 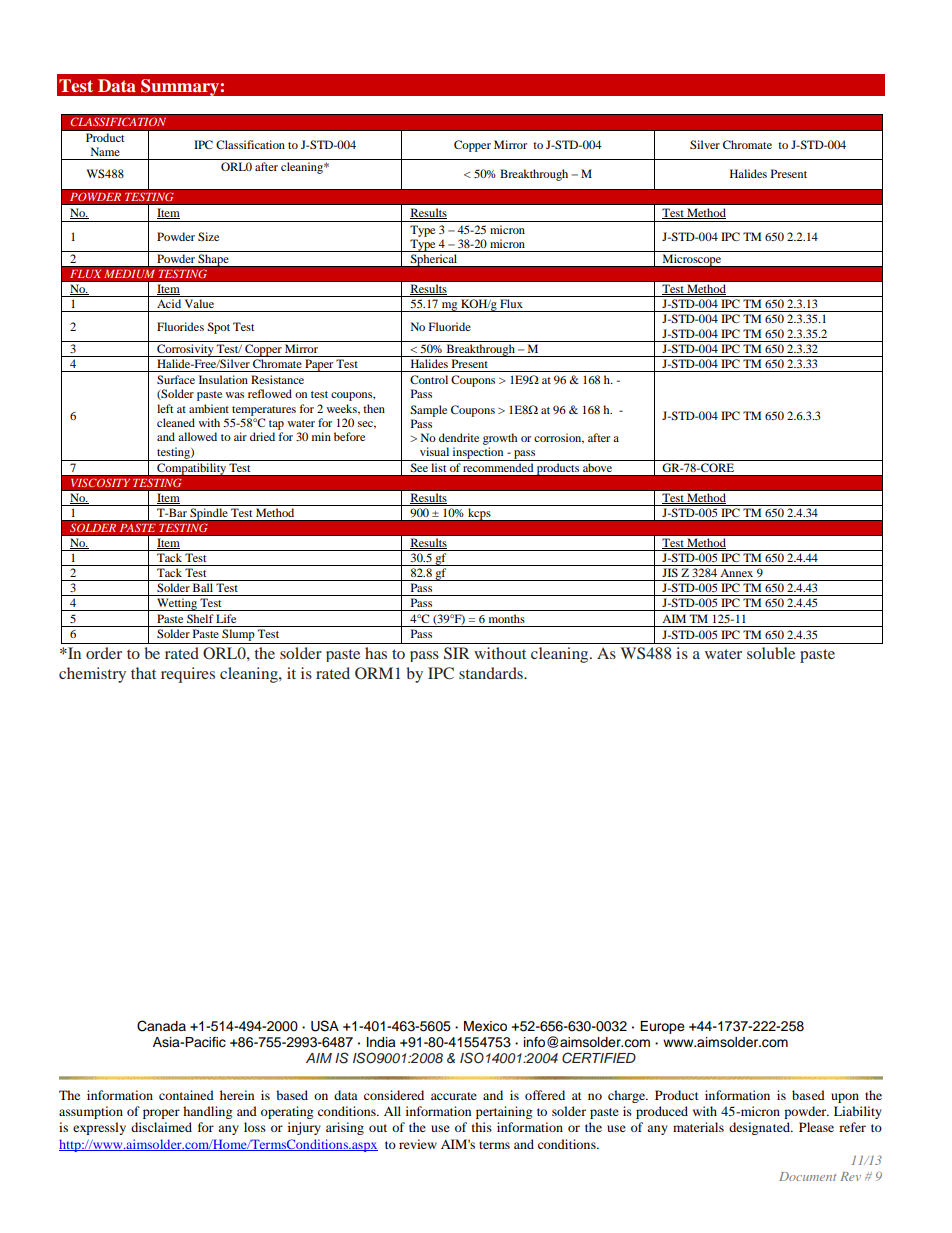 What do you see at coordinates (161, 1127) in the screenshot?
I see `disclaimed` at bounding box center [161, 1127].
